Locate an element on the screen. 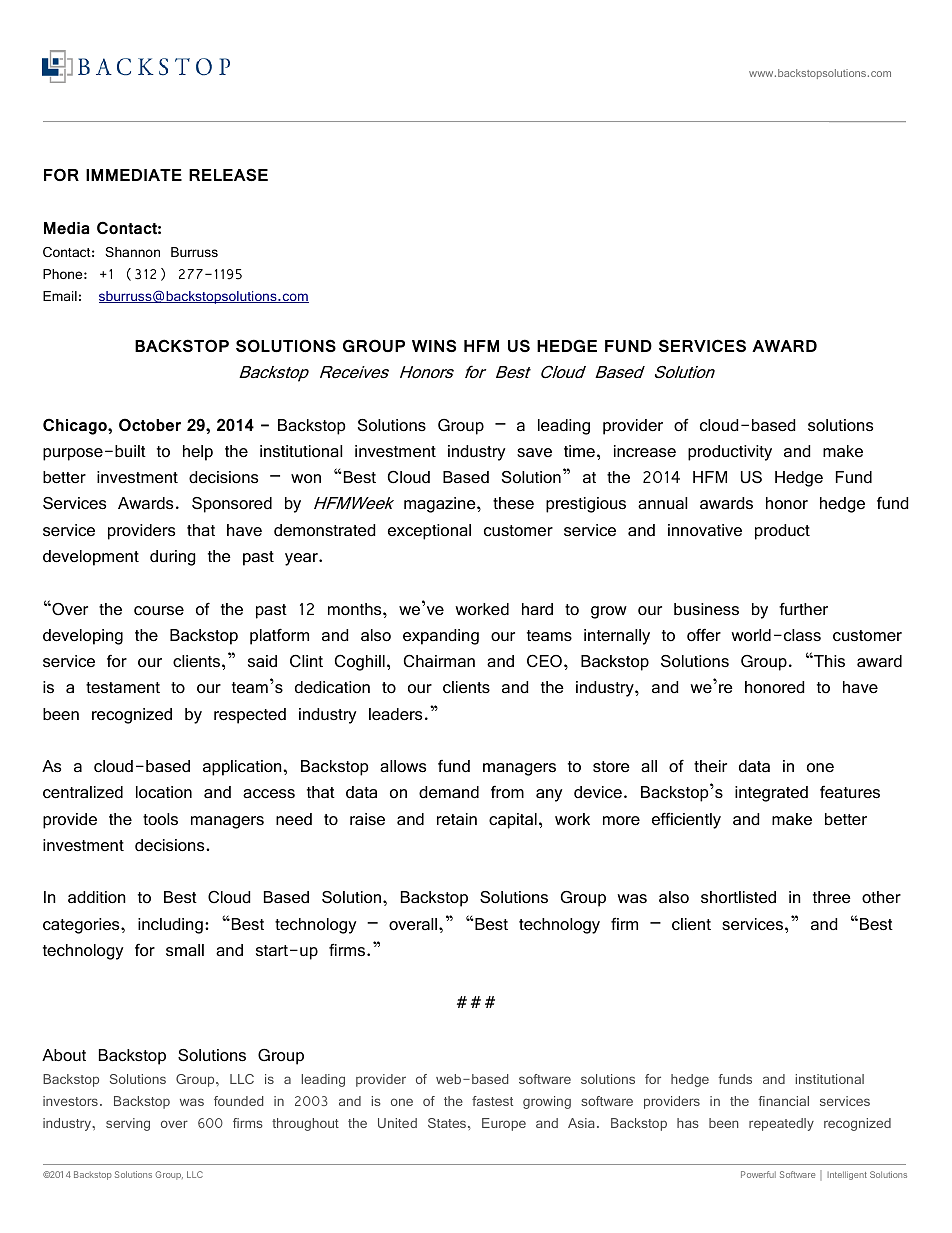 The height and width of the screenshot is (1233, 952). increase is located at coordinates (645, 451).
